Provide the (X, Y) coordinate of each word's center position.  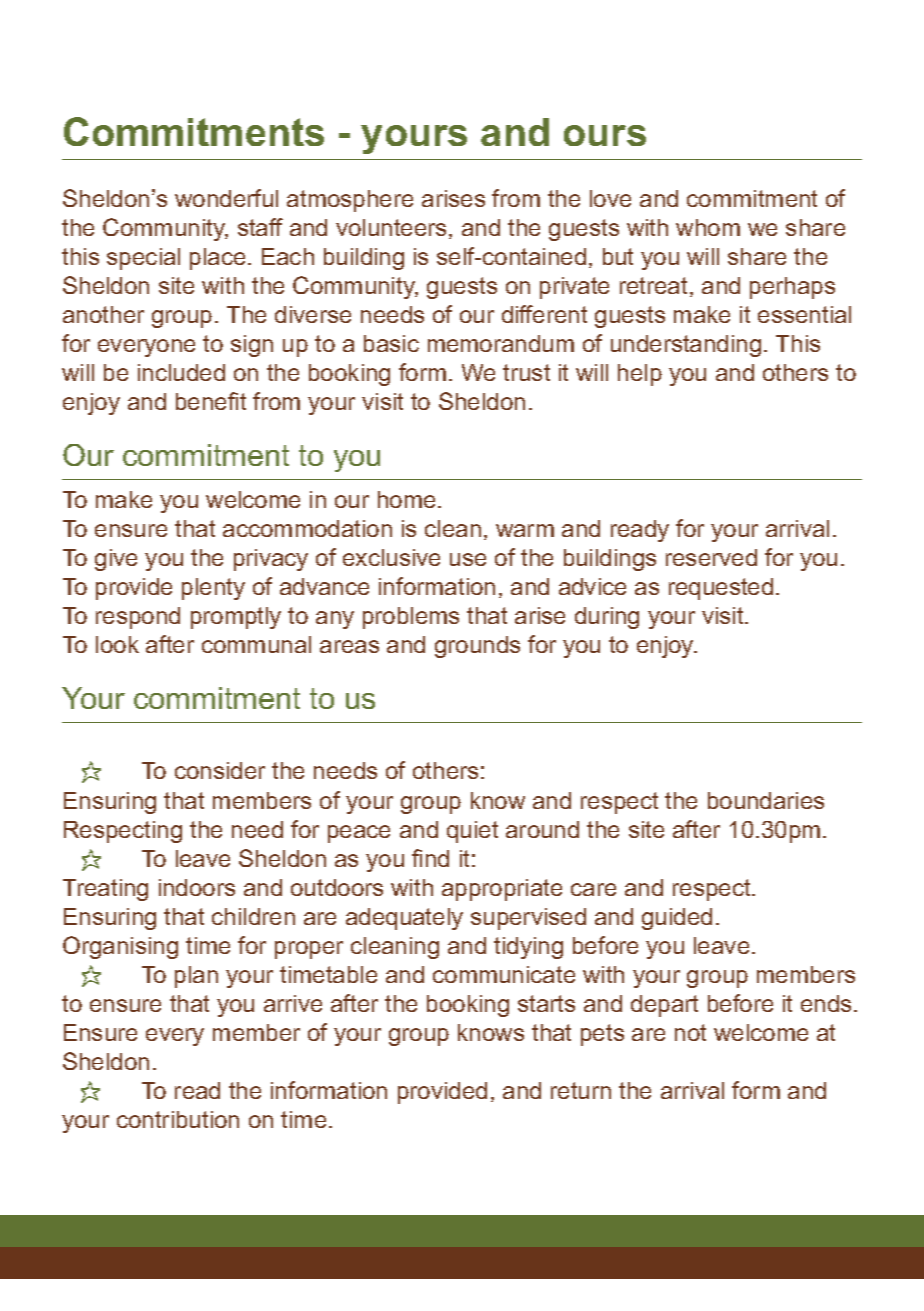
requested (721, 589)
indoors (197, 887)
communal (256, 644)
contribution (178, 1119)
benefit (211, 401)
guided (677, 919)
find (430, 858)
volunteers (391, 227)
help (640, 375)
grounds (477, 647)
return (581, 1090)
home (406, 499)
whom (708, 227)
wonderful (226, 198)
